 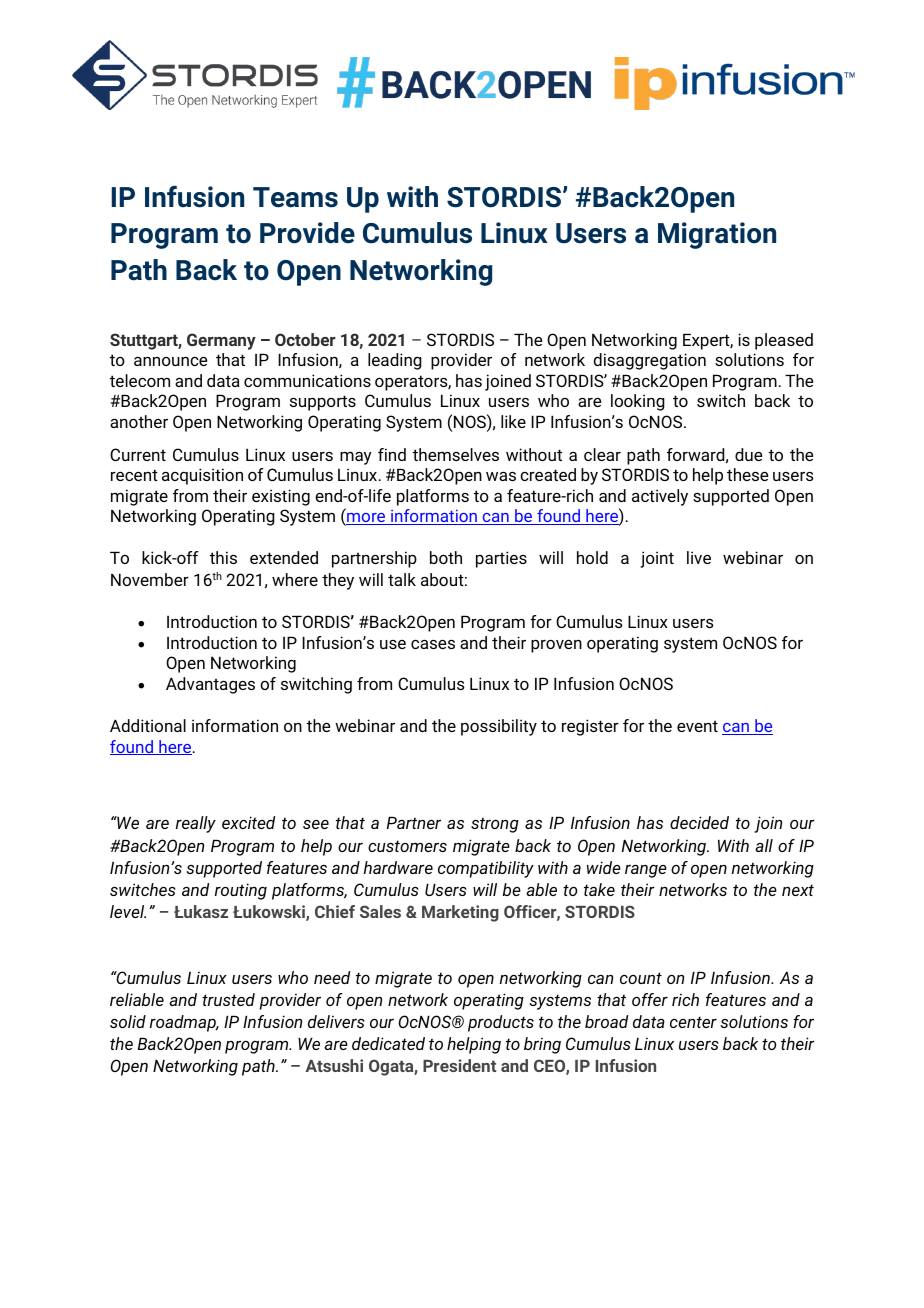 What do you see at coordinates (697, 726) in the screenshot?
I see `event` at bounding box center [697, 726].
